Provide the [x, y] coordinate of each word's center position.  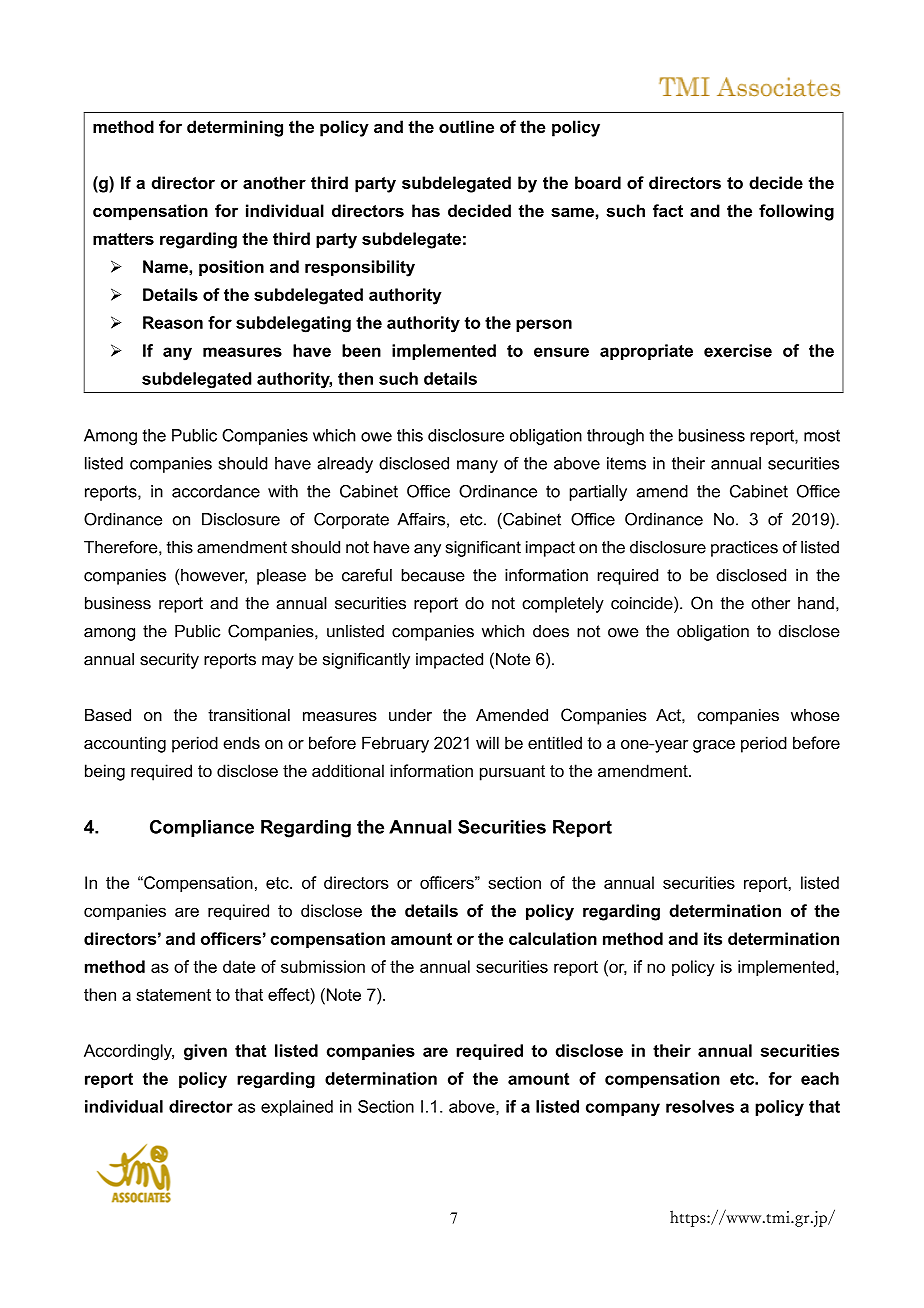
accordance [216, 491]
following [796, 212]
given [205, 1052]
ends [241, 742]
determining [235, 128]
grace [714, 746]
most [822, 436]
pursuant [512, 773]
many [477, 466]
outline [466, 126]
